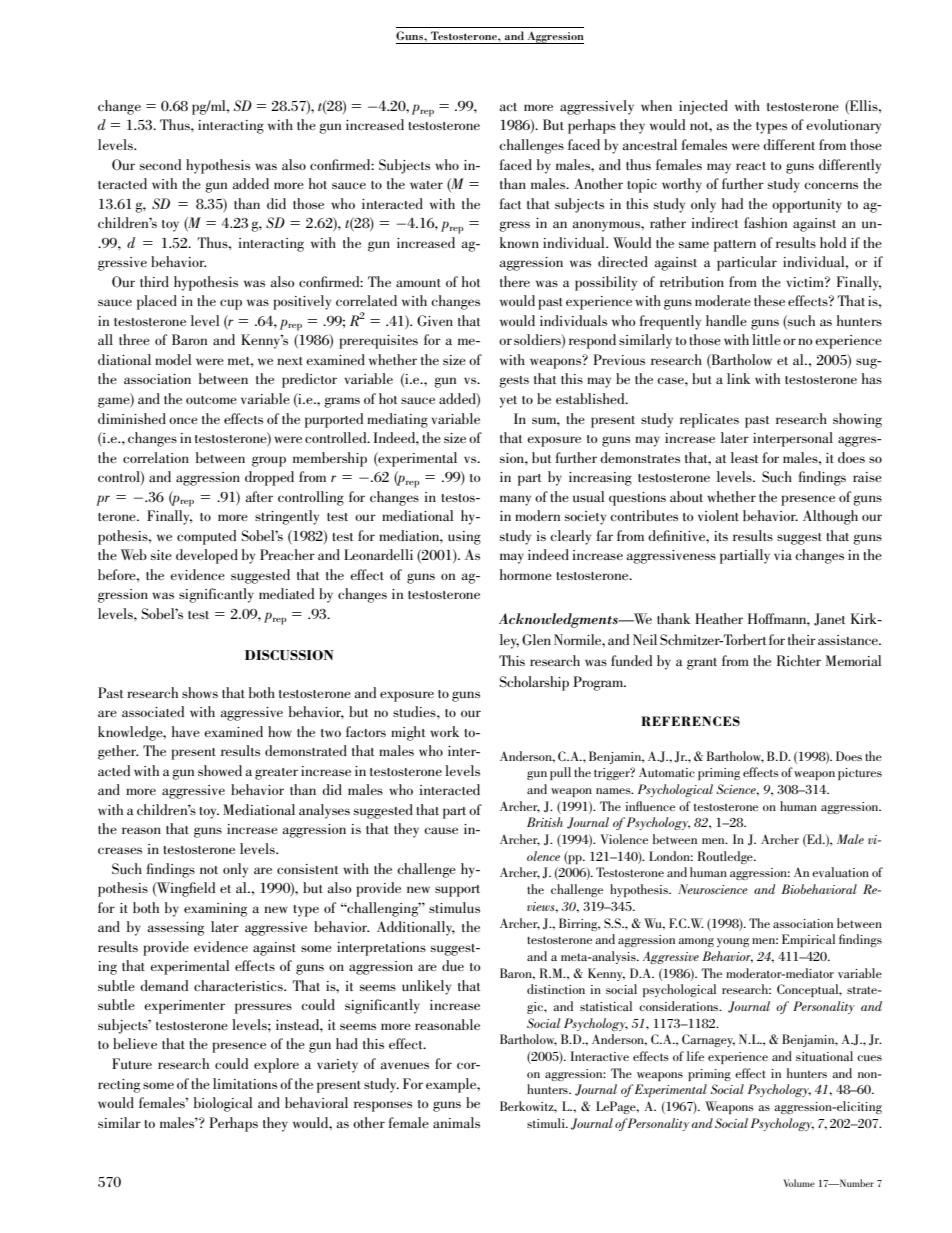 The width and height of the image is (952, 1233). Describe the element at coordinates (809, 940) in the image. I see `Empirical` at that location.
